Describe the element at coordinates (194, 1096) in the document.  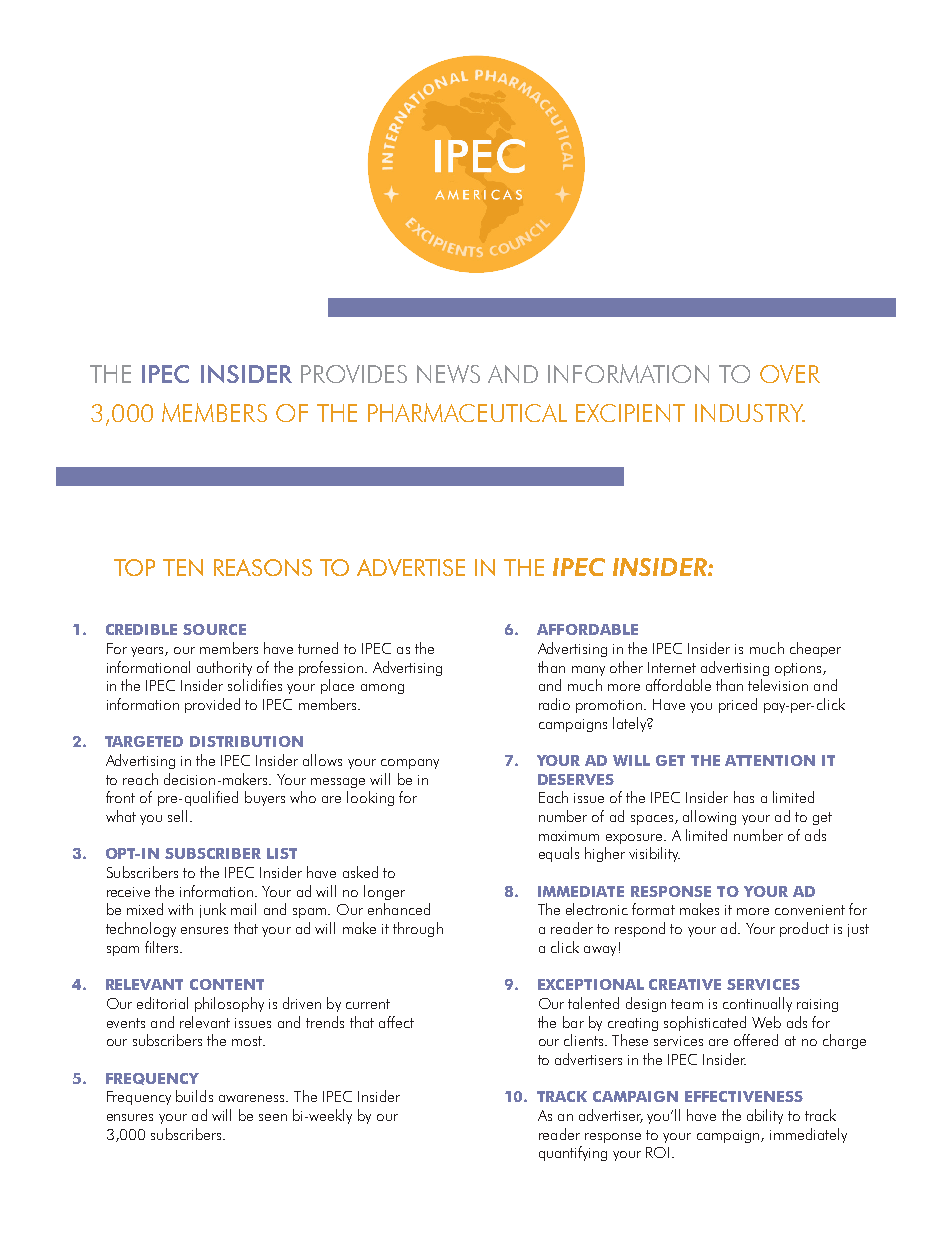
I see `builds` at that location.
